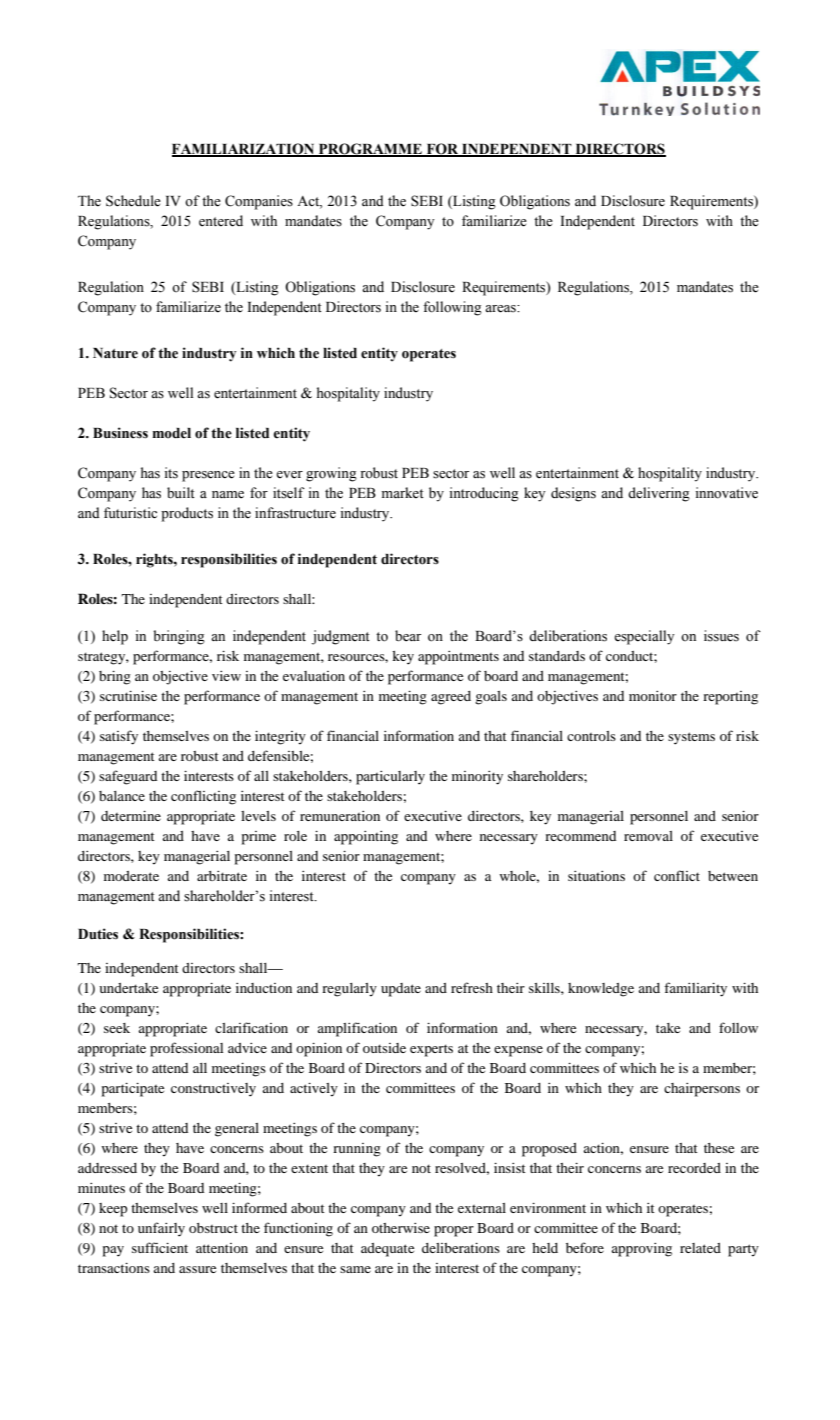 The image size is (840, 1420). What do you see at coordinates (451, 698) in the document?
I see `agreed` at bounding box center [451, 698].
